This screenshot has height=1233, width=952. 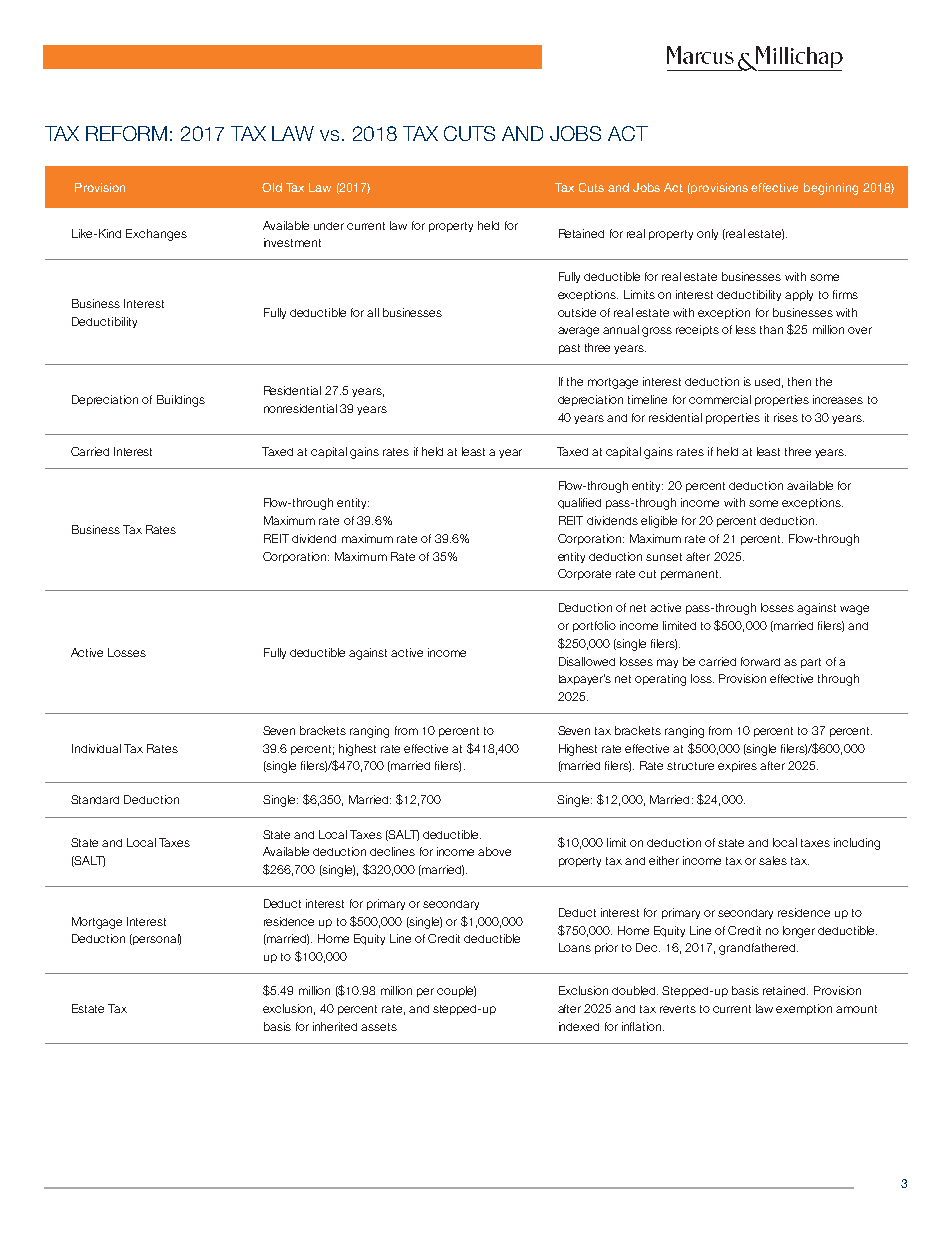 What do you see at coordinates (494, 851) in the screenshot?
I see `above` at bounding box center [494, 851].
